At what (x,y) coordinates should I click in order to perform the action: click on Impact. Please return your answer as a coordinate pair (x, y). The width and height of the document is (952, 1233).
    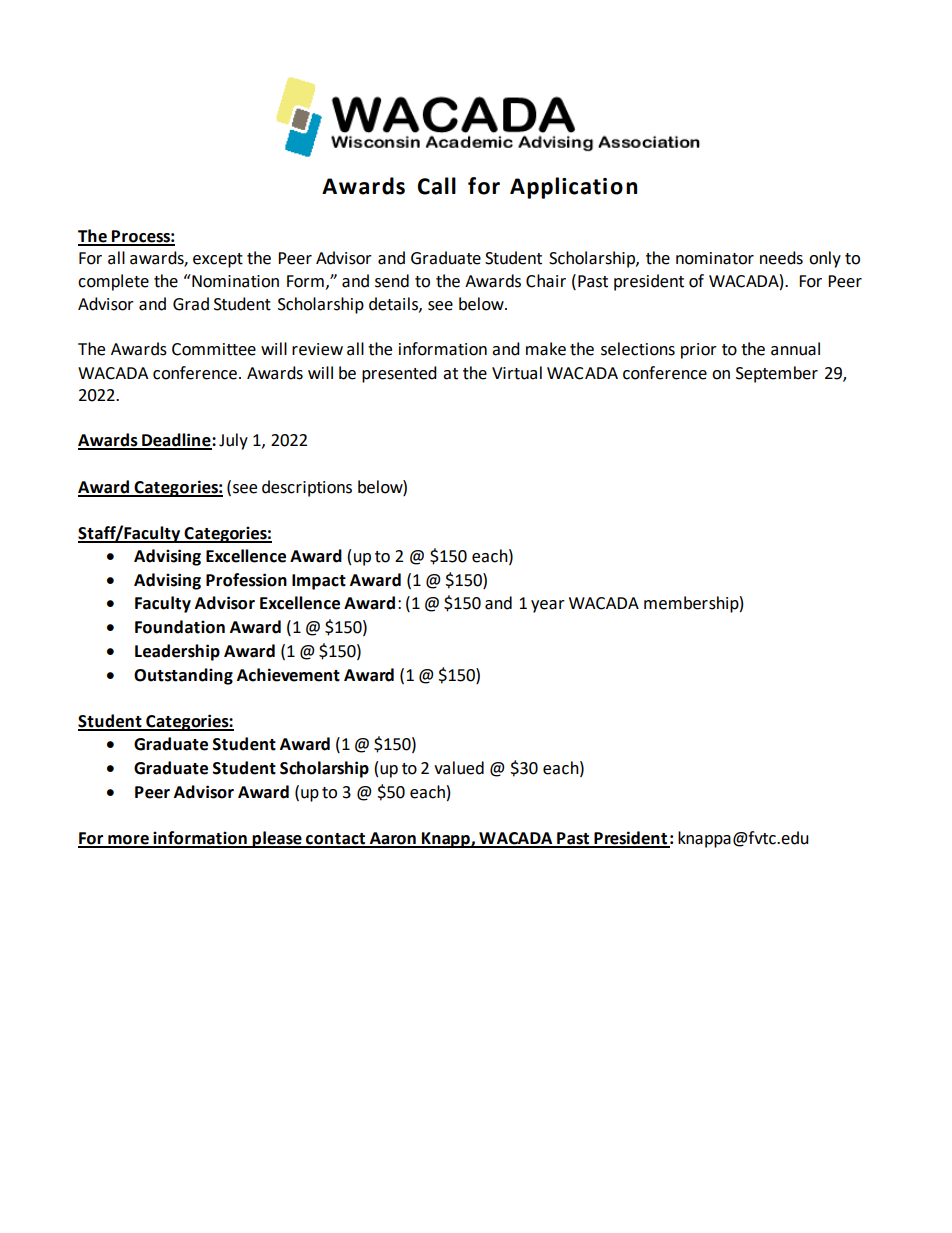
    Looking at the image, I should click on (319, 582).
